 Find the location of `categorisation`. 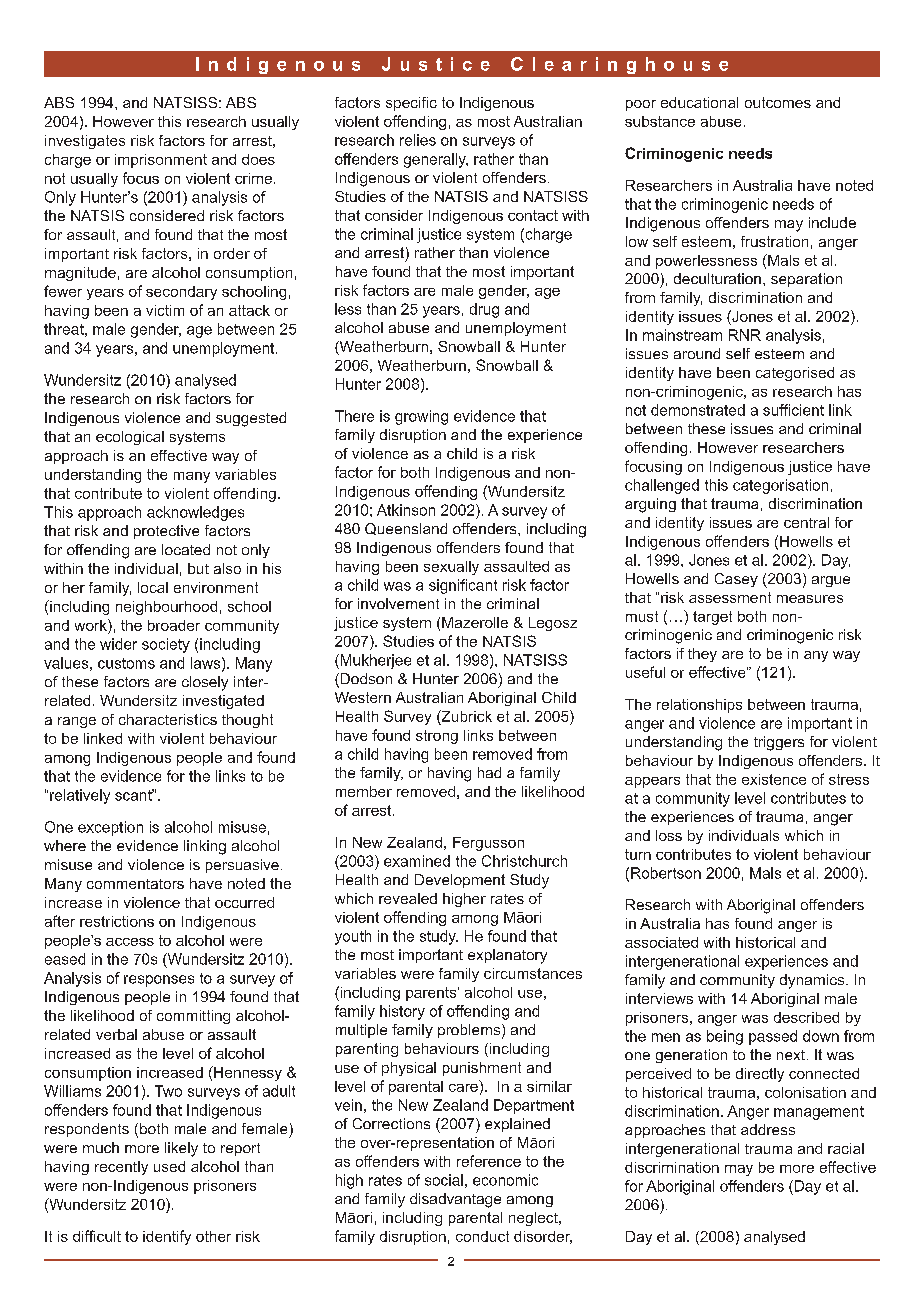

categorisation is located at coordinates (780, 486).
